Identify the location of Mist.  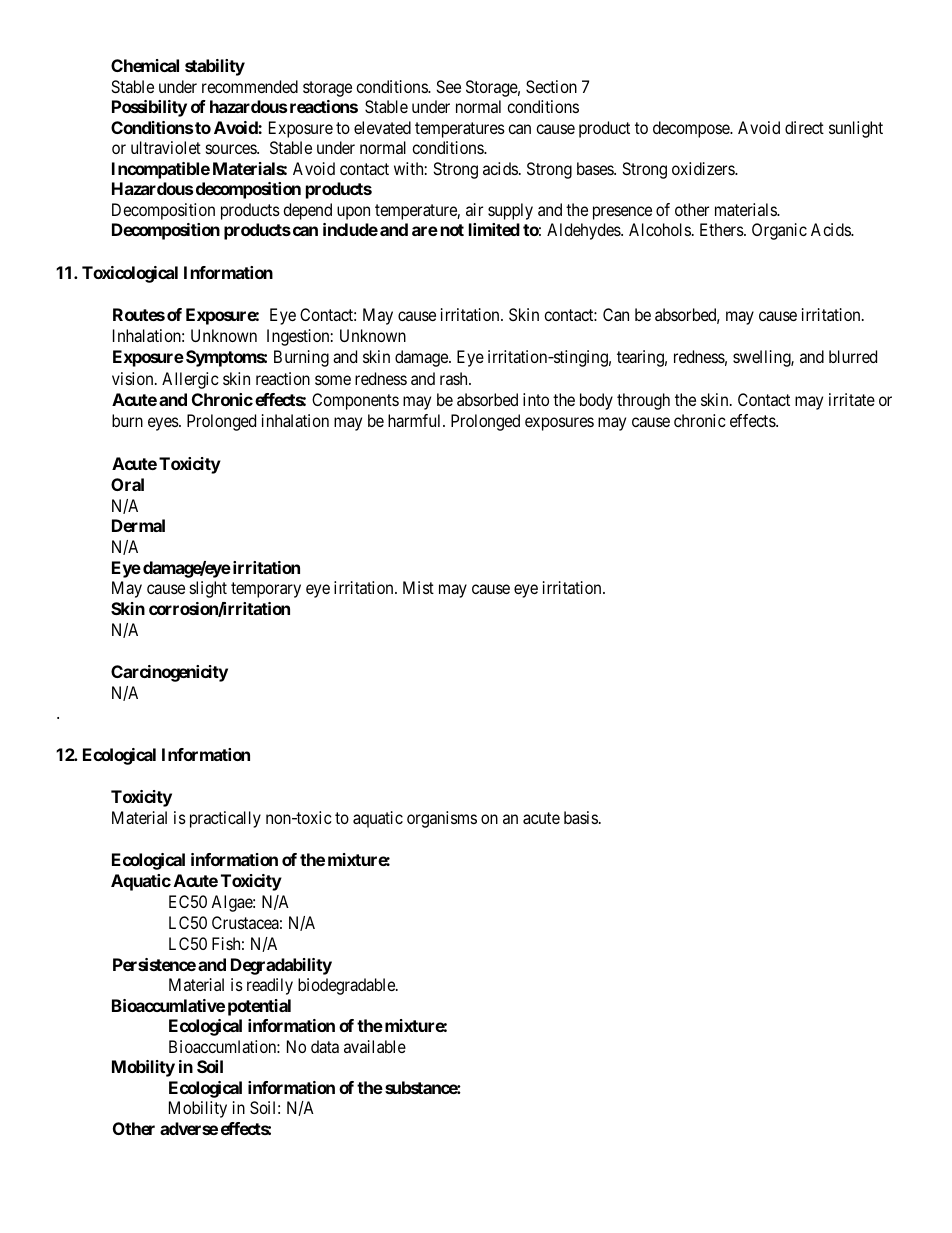
(418, 587).
